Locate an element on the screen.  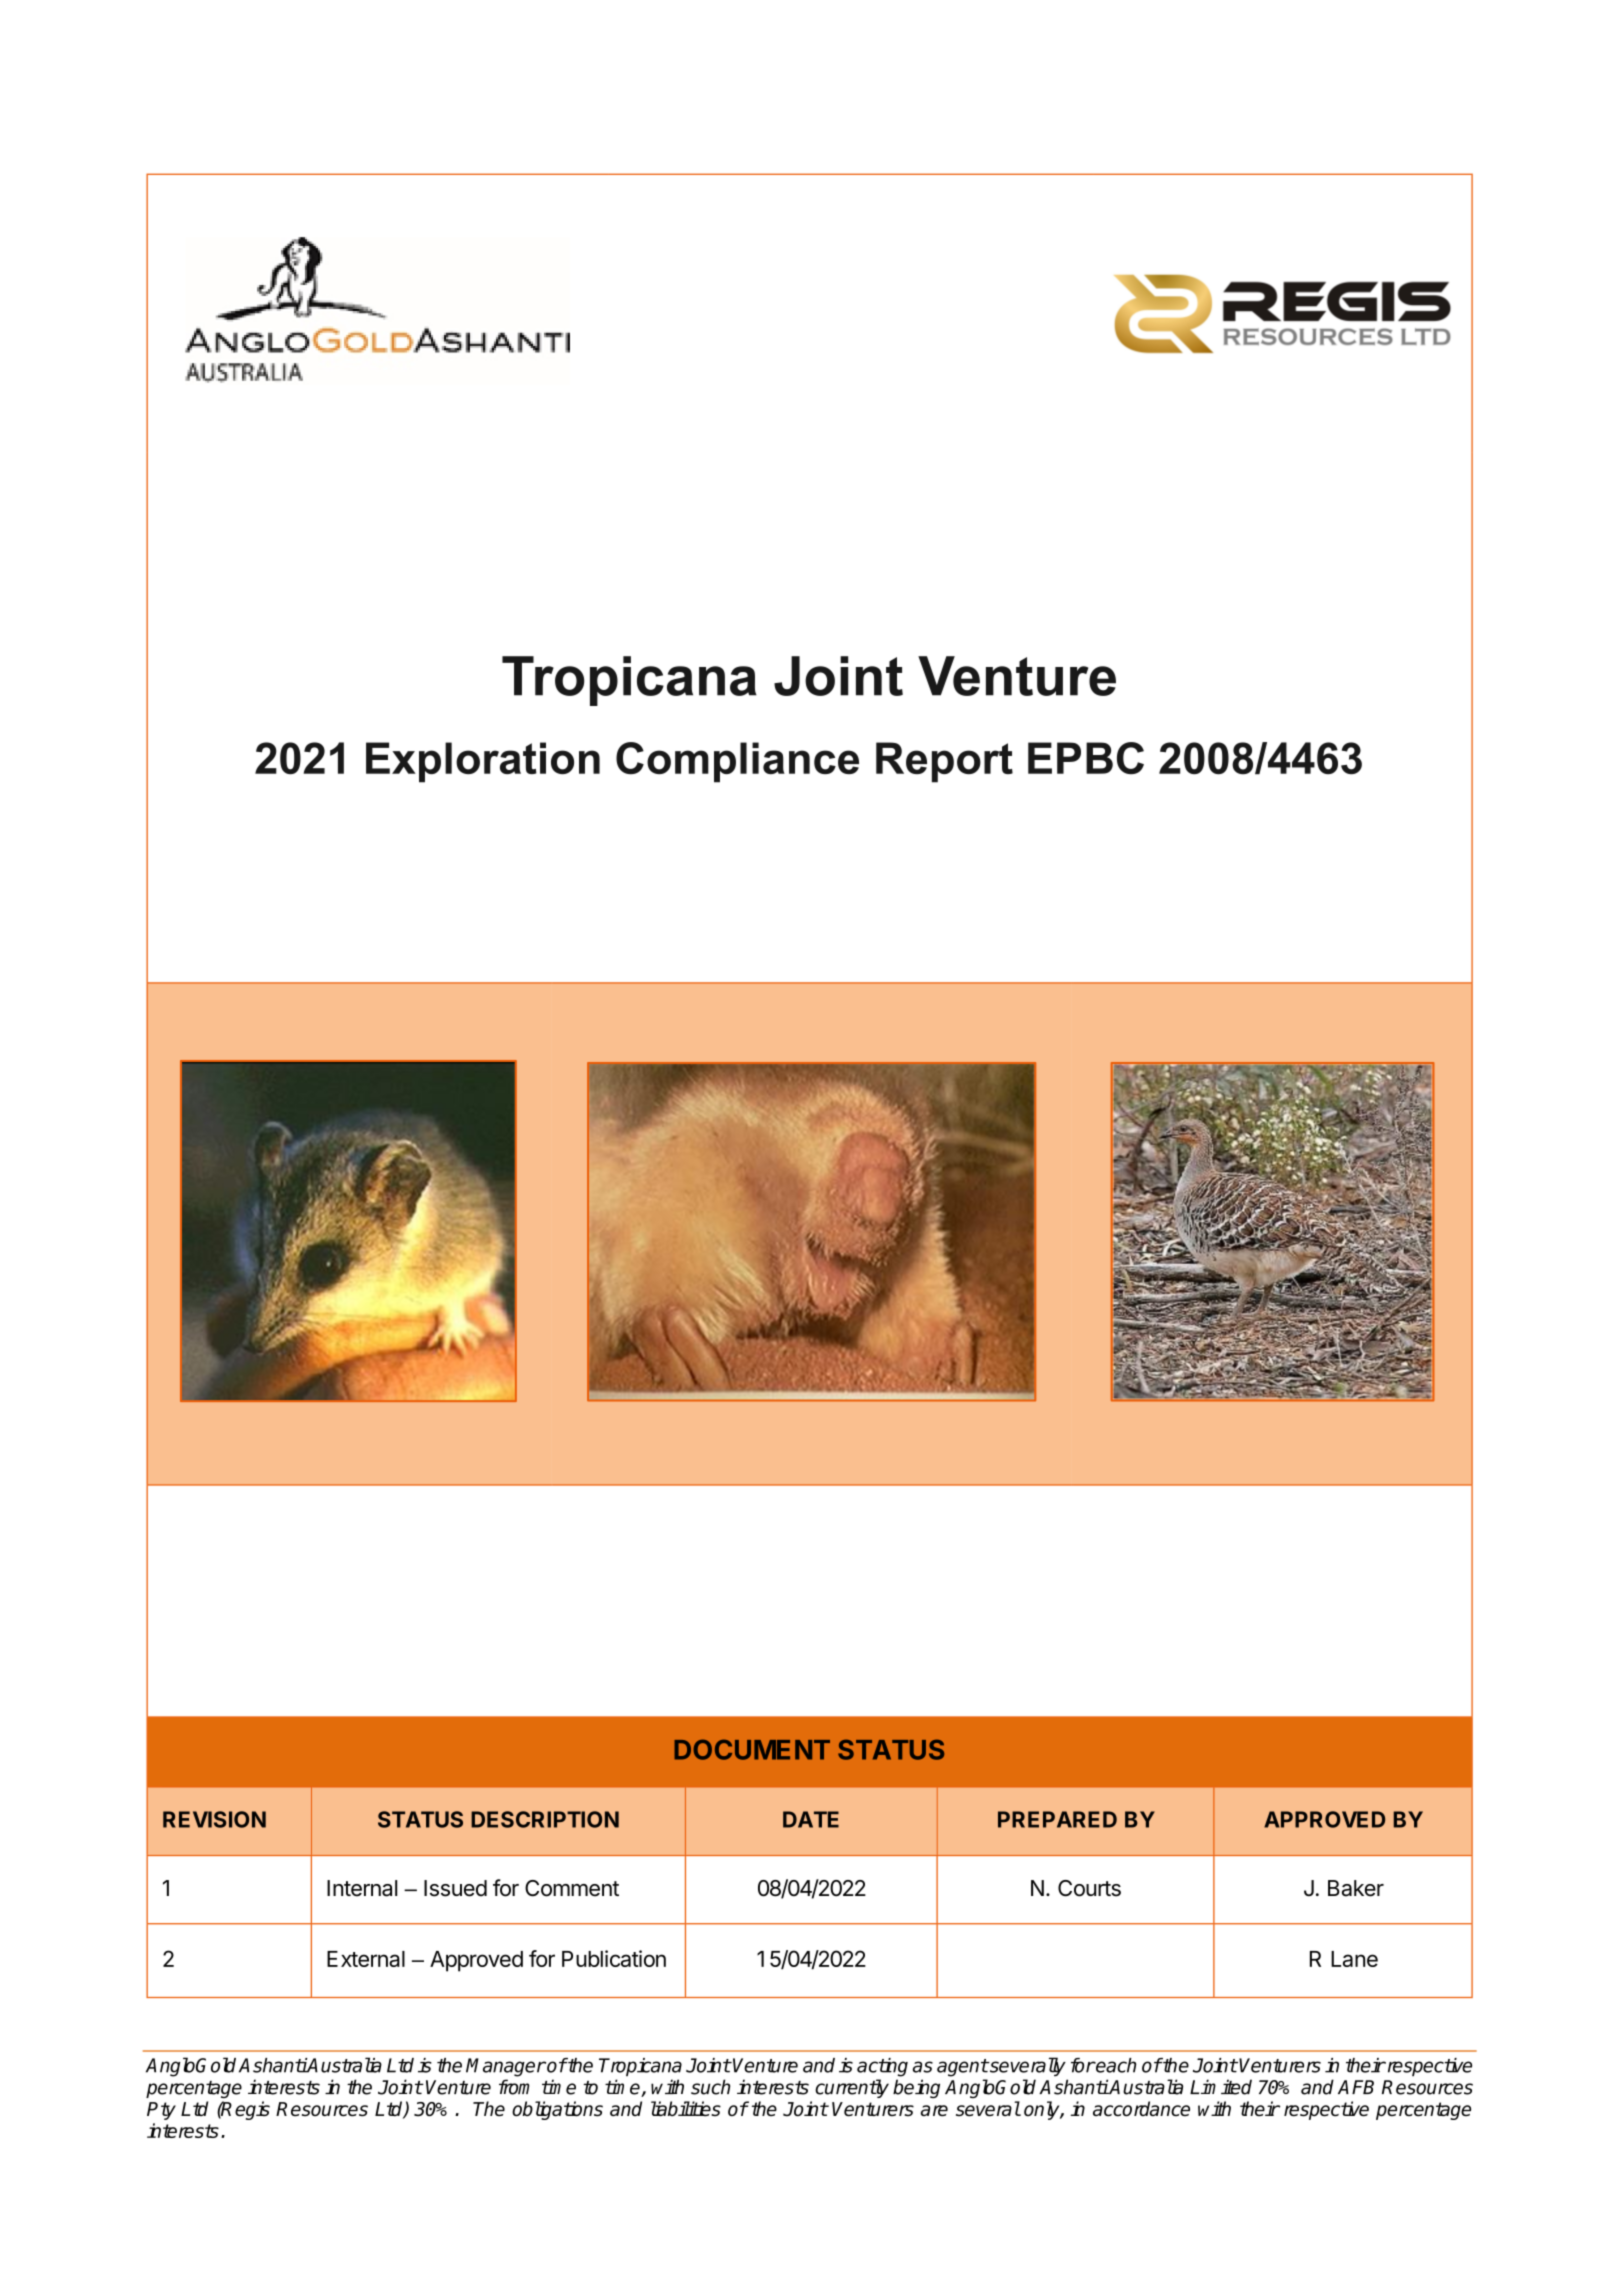
REVISION is located at coordinates (214, 1819).
